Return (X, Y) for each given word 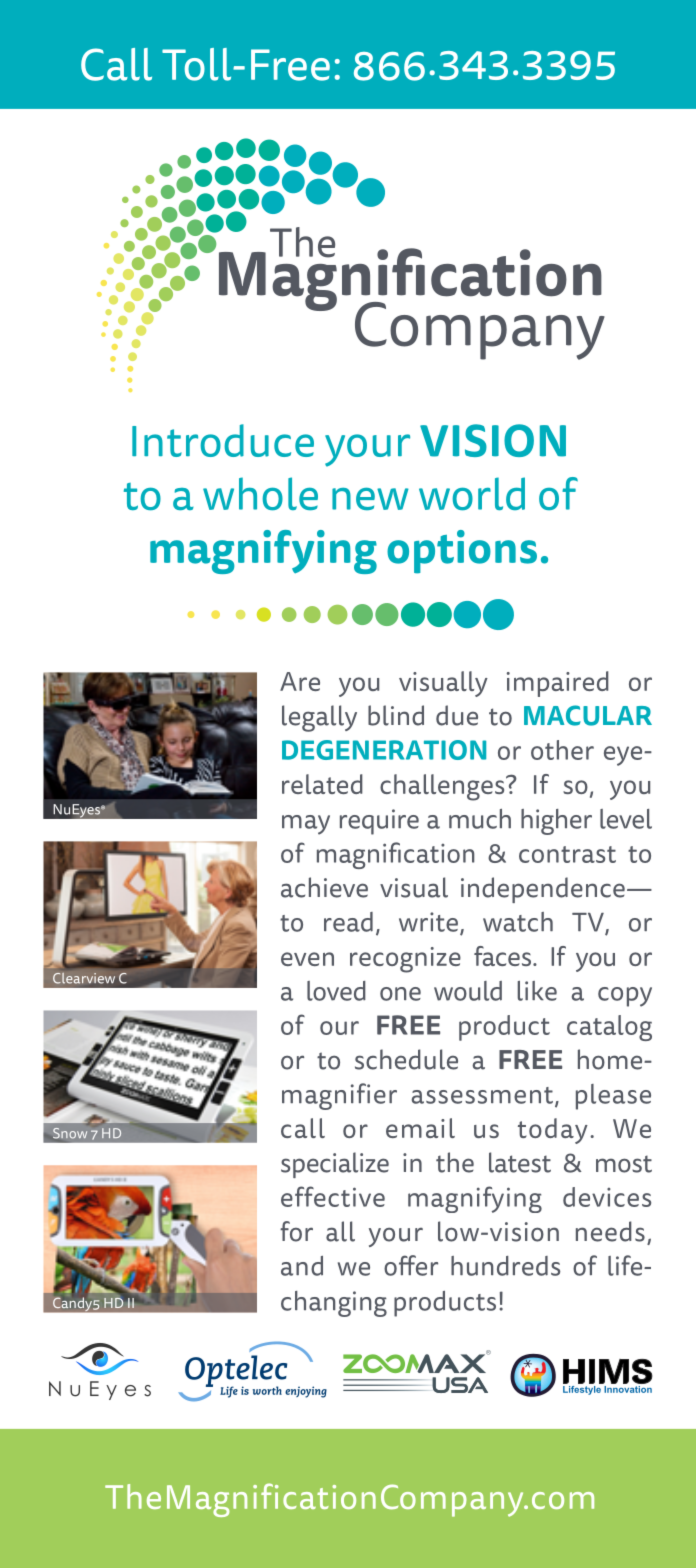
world (472, 493)
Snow (70, 1133)
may (306, 825)
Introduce (223, 440)
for (296, 1231)
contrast (567, 854)
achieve (324, 887)
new (370, 499)
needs (610, 1231)
